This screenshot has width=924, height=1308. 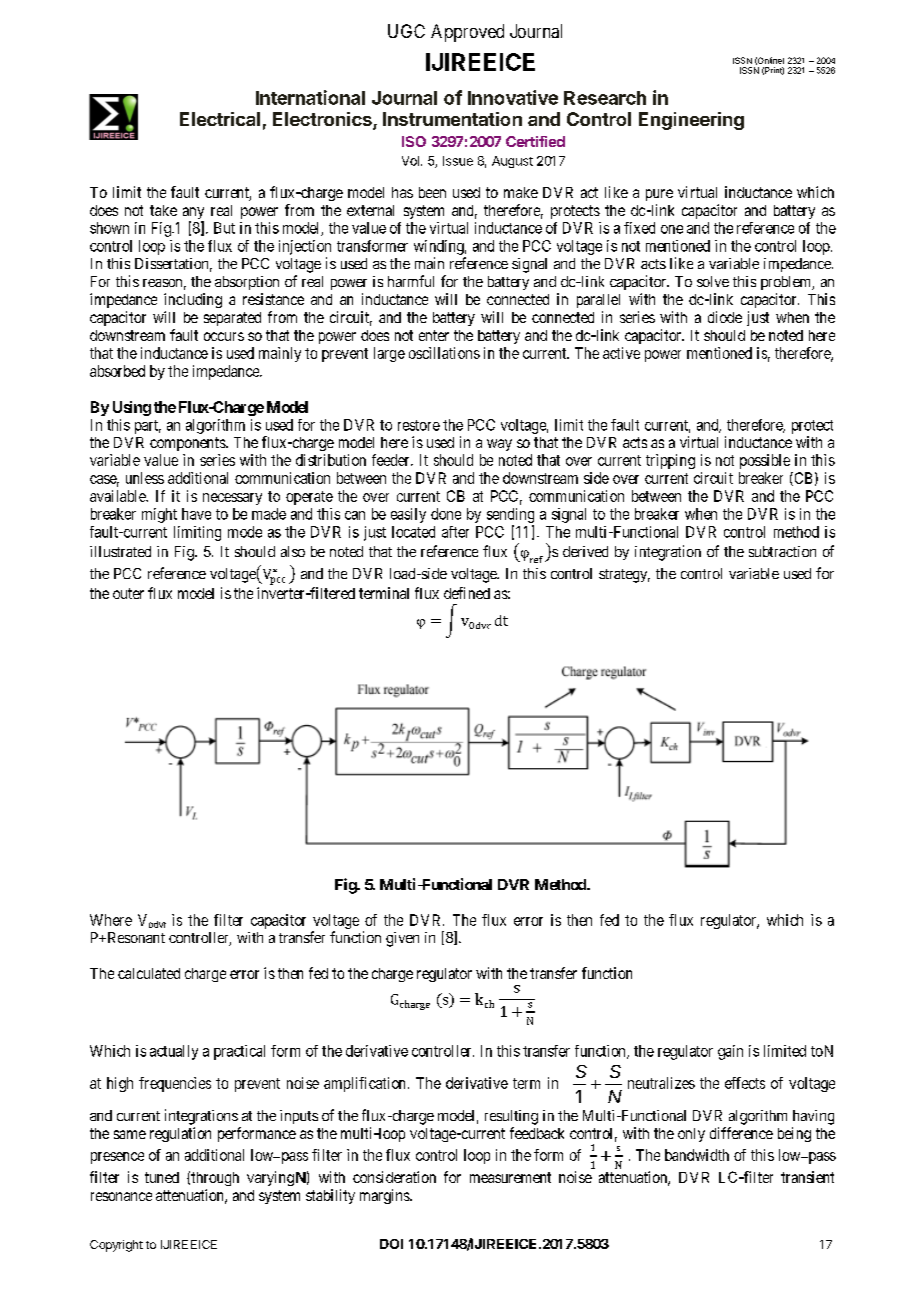 What do you see at coordinates (444, 353) in the screenshot?
I see `oscillations` at bounding box center [444, 353].
